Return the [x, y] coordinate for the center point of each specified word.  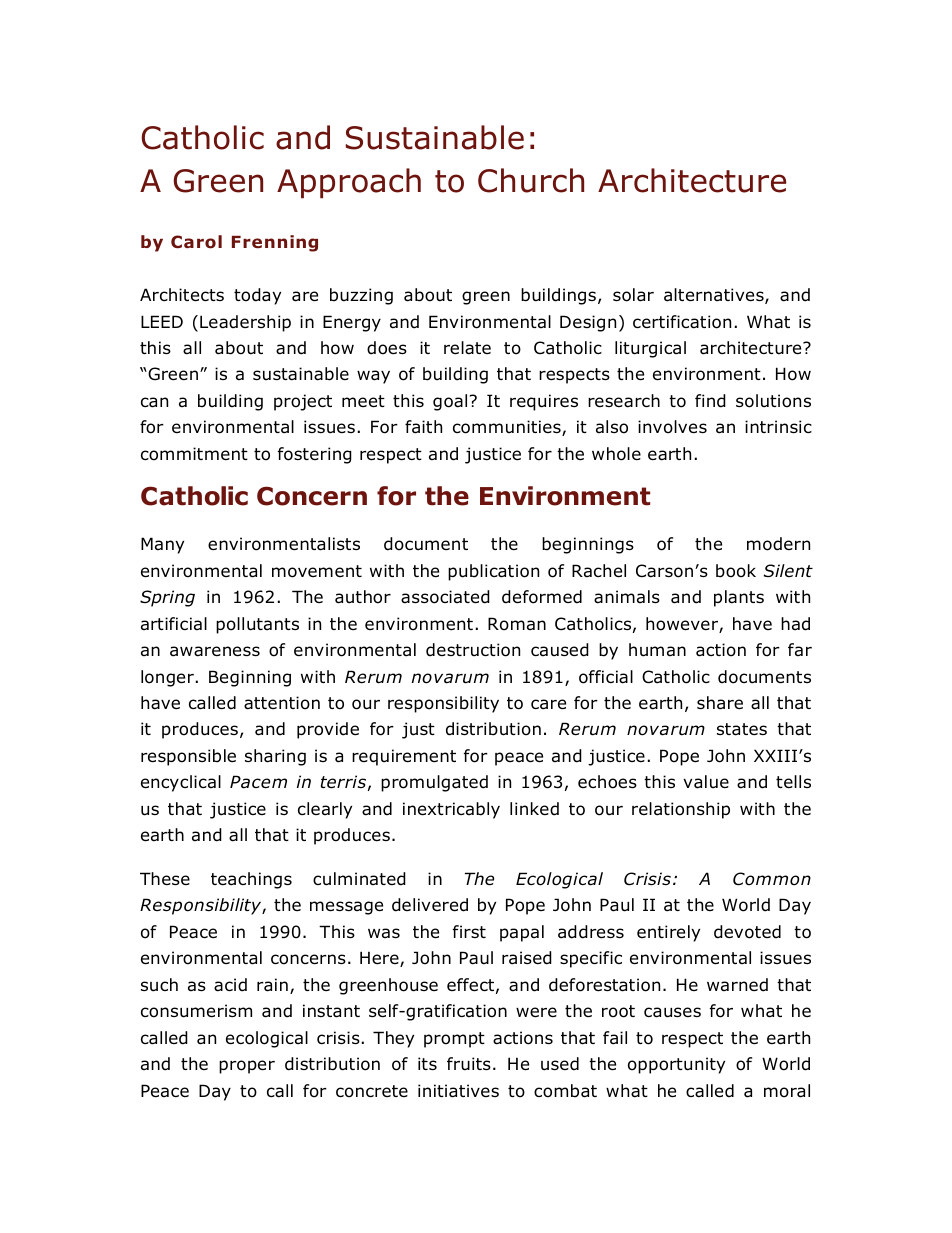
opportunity [676, 1065]
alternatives [715, 296]
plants [739, 598]
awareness [215, 651]
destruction [473, 650]
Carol [196, 242]
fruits [469, 1064]
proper [247, 1067]
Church [531, 180]
